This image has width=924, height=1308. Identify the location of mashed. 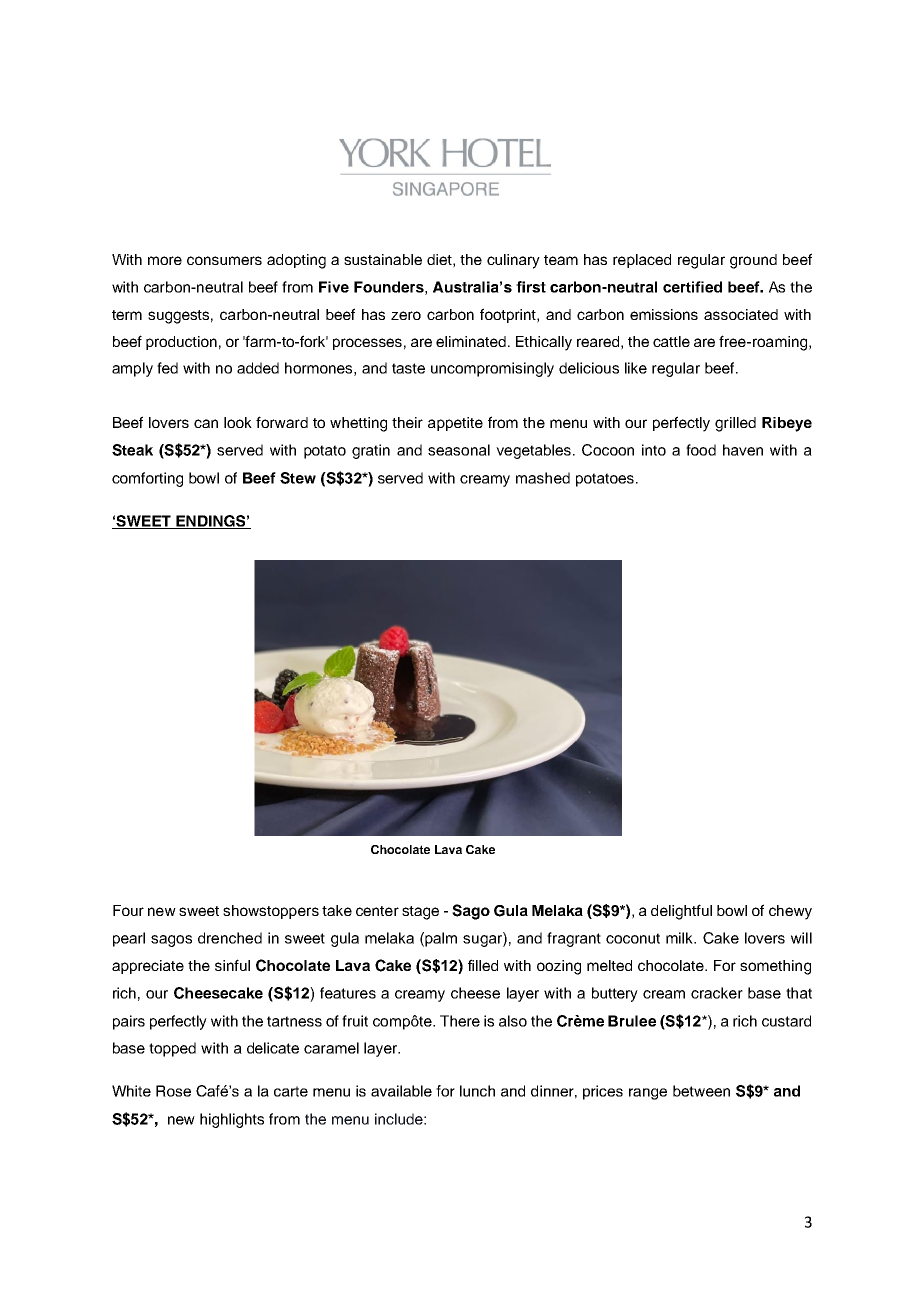
(543, 478).
